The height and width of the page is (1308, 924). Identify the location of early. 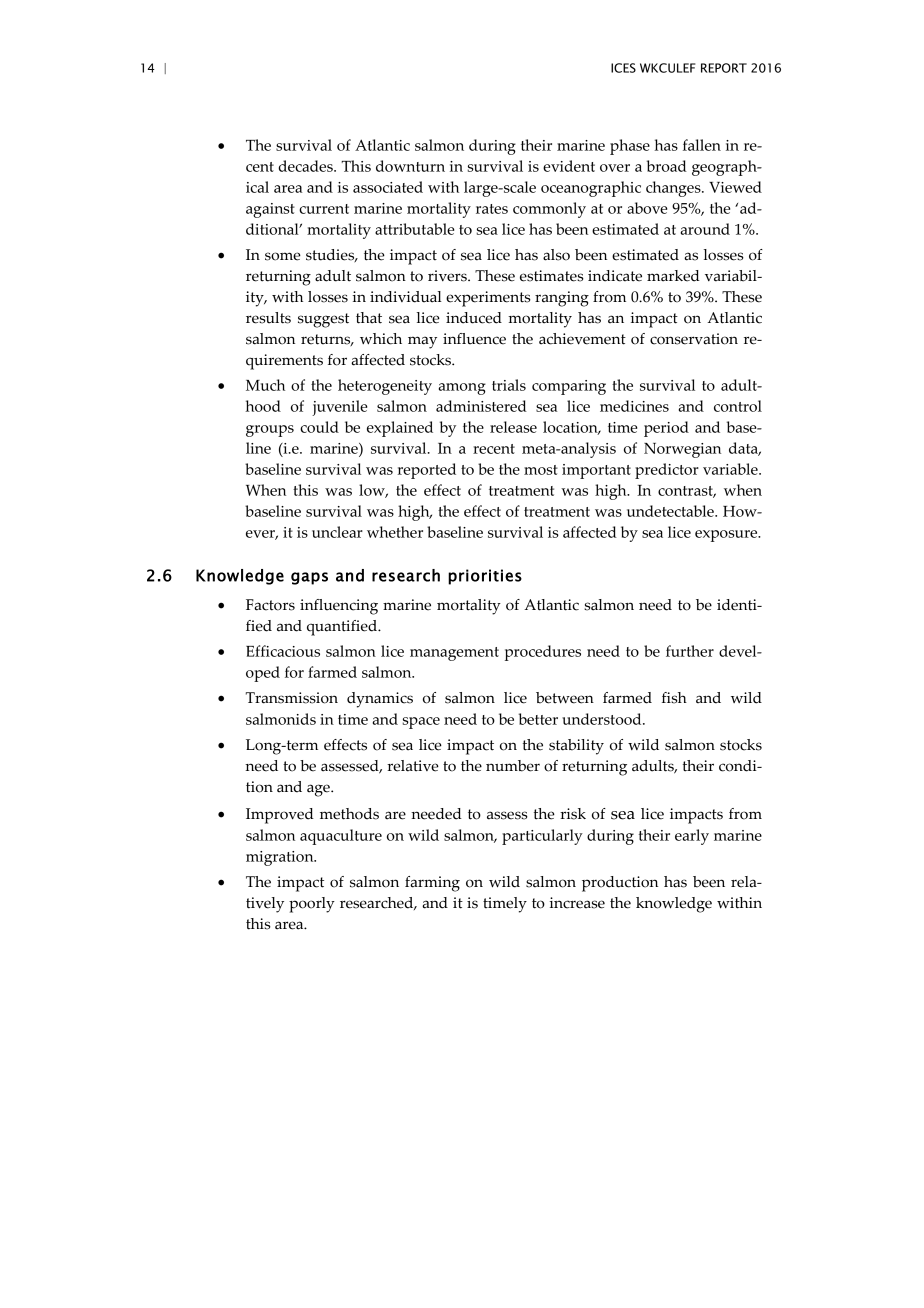
(692, 837).
